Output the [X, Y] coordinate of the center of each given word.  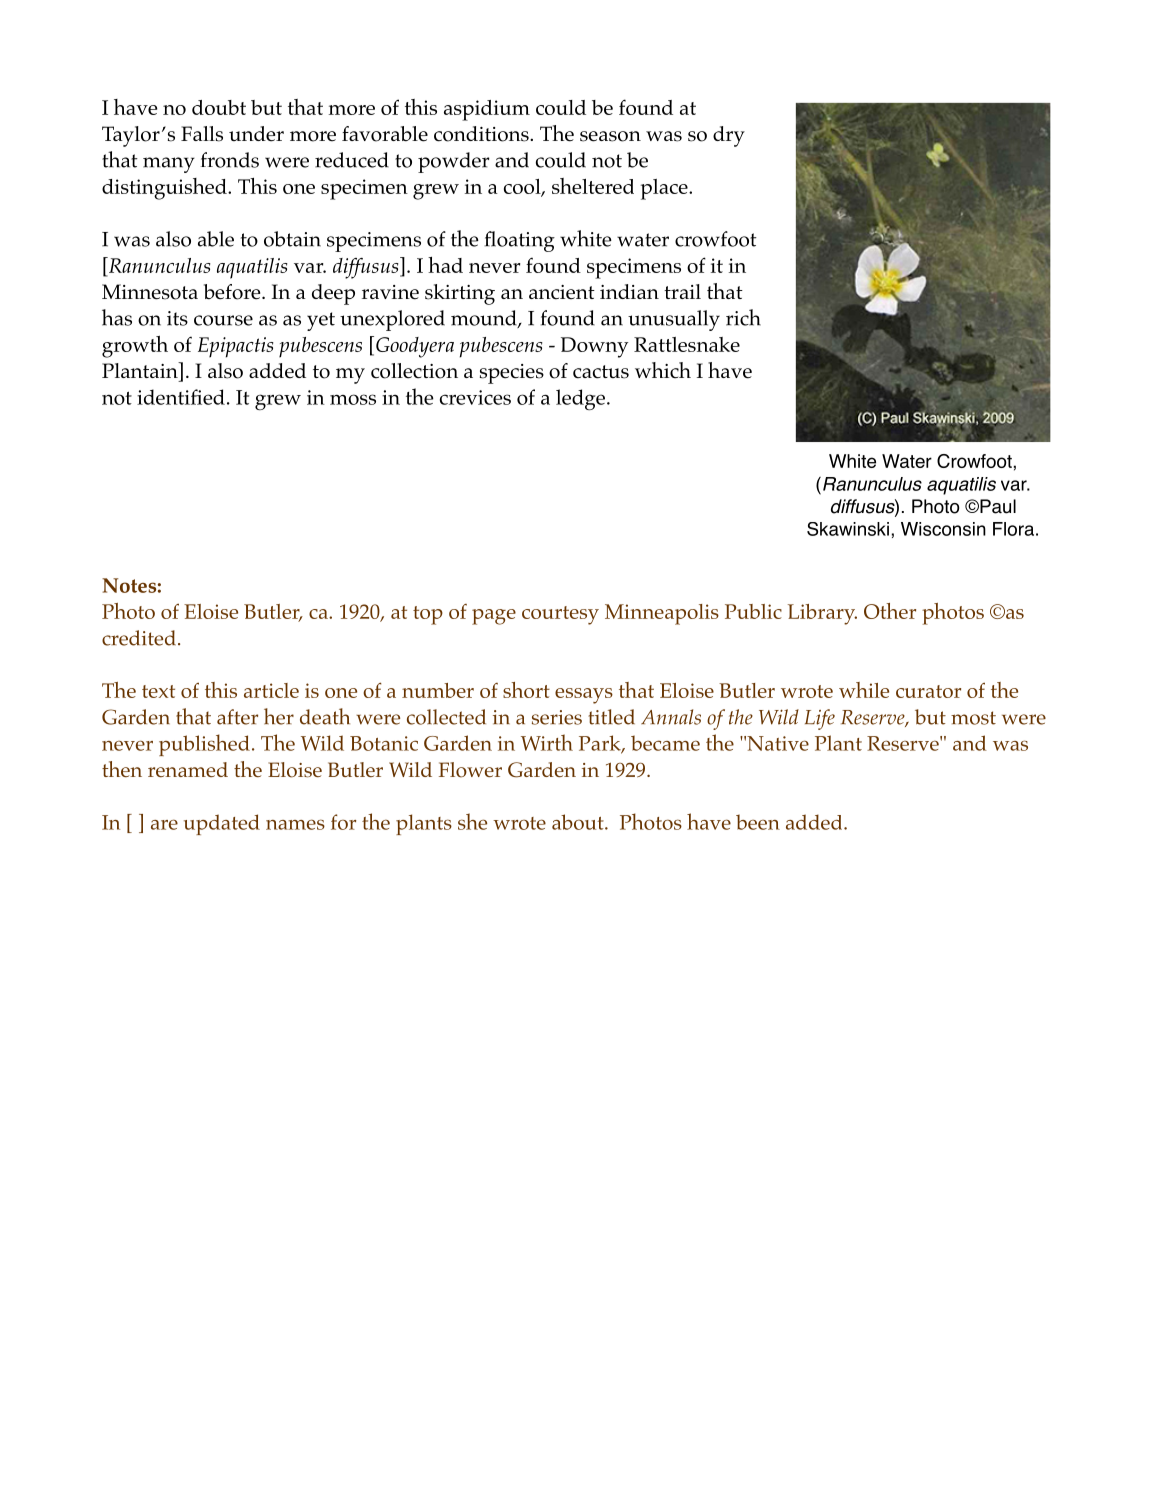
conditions [482, 134]
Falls [202, 134]
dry [729, 136]
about [579, 822]
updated [222, 824]
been [758, 822]
